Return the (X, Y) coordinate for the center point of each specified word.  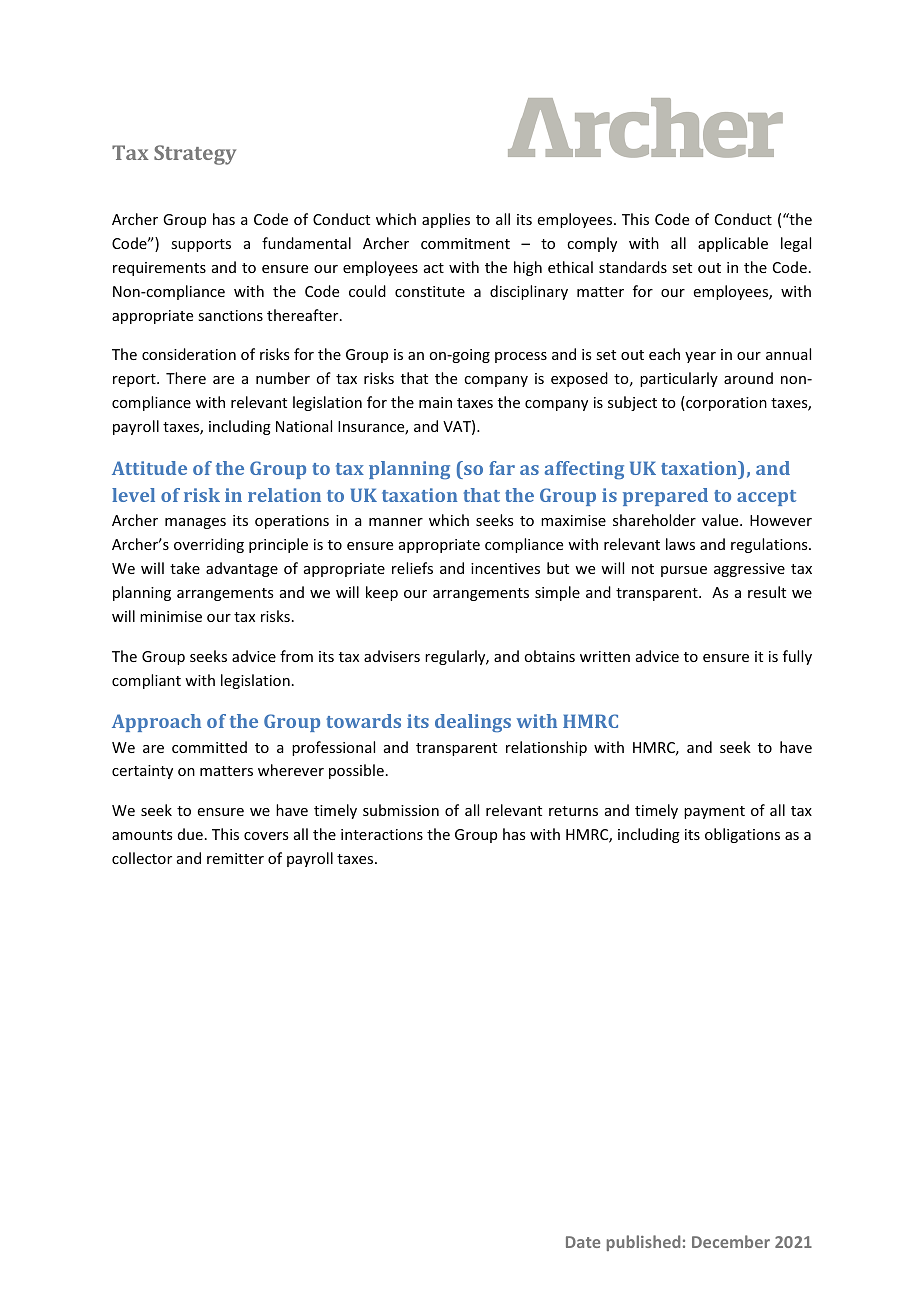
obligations (742, 835)
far (502, 468)
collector (142, 858)
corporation (725, 403)
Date (583, 1242)
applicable (733, 244)
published (643, 1243)
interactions (382, 834)
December (731, 1241)
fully (797, 657)
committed (209, 747)
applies (446, 220)
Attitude (149, 468)
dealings (473, 723)
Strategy (195, 155)
